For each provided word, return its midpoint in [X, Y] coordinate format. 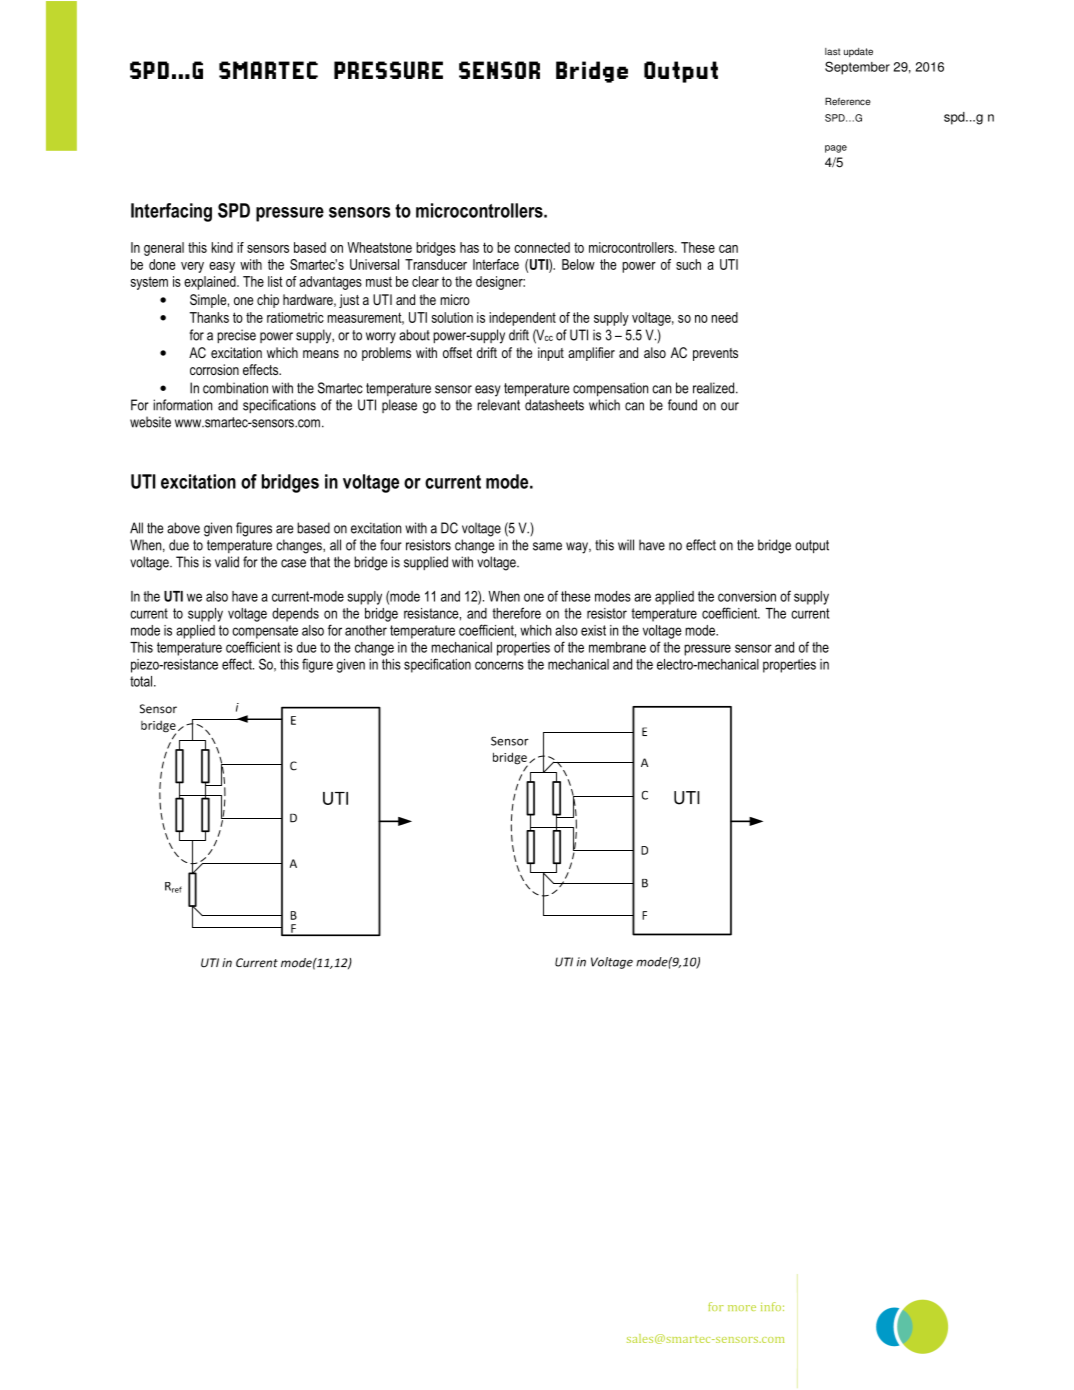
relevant [498, 405]
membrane [617, 647]
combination [235, 388]
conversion [747, 596]
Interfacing [171, 212]
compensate [265, 632]
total [141, 681]
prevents [715, 354]
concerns [499, 665]
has [469, 247]
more [742, 1308]
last [832, 51]
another [366, 630]
